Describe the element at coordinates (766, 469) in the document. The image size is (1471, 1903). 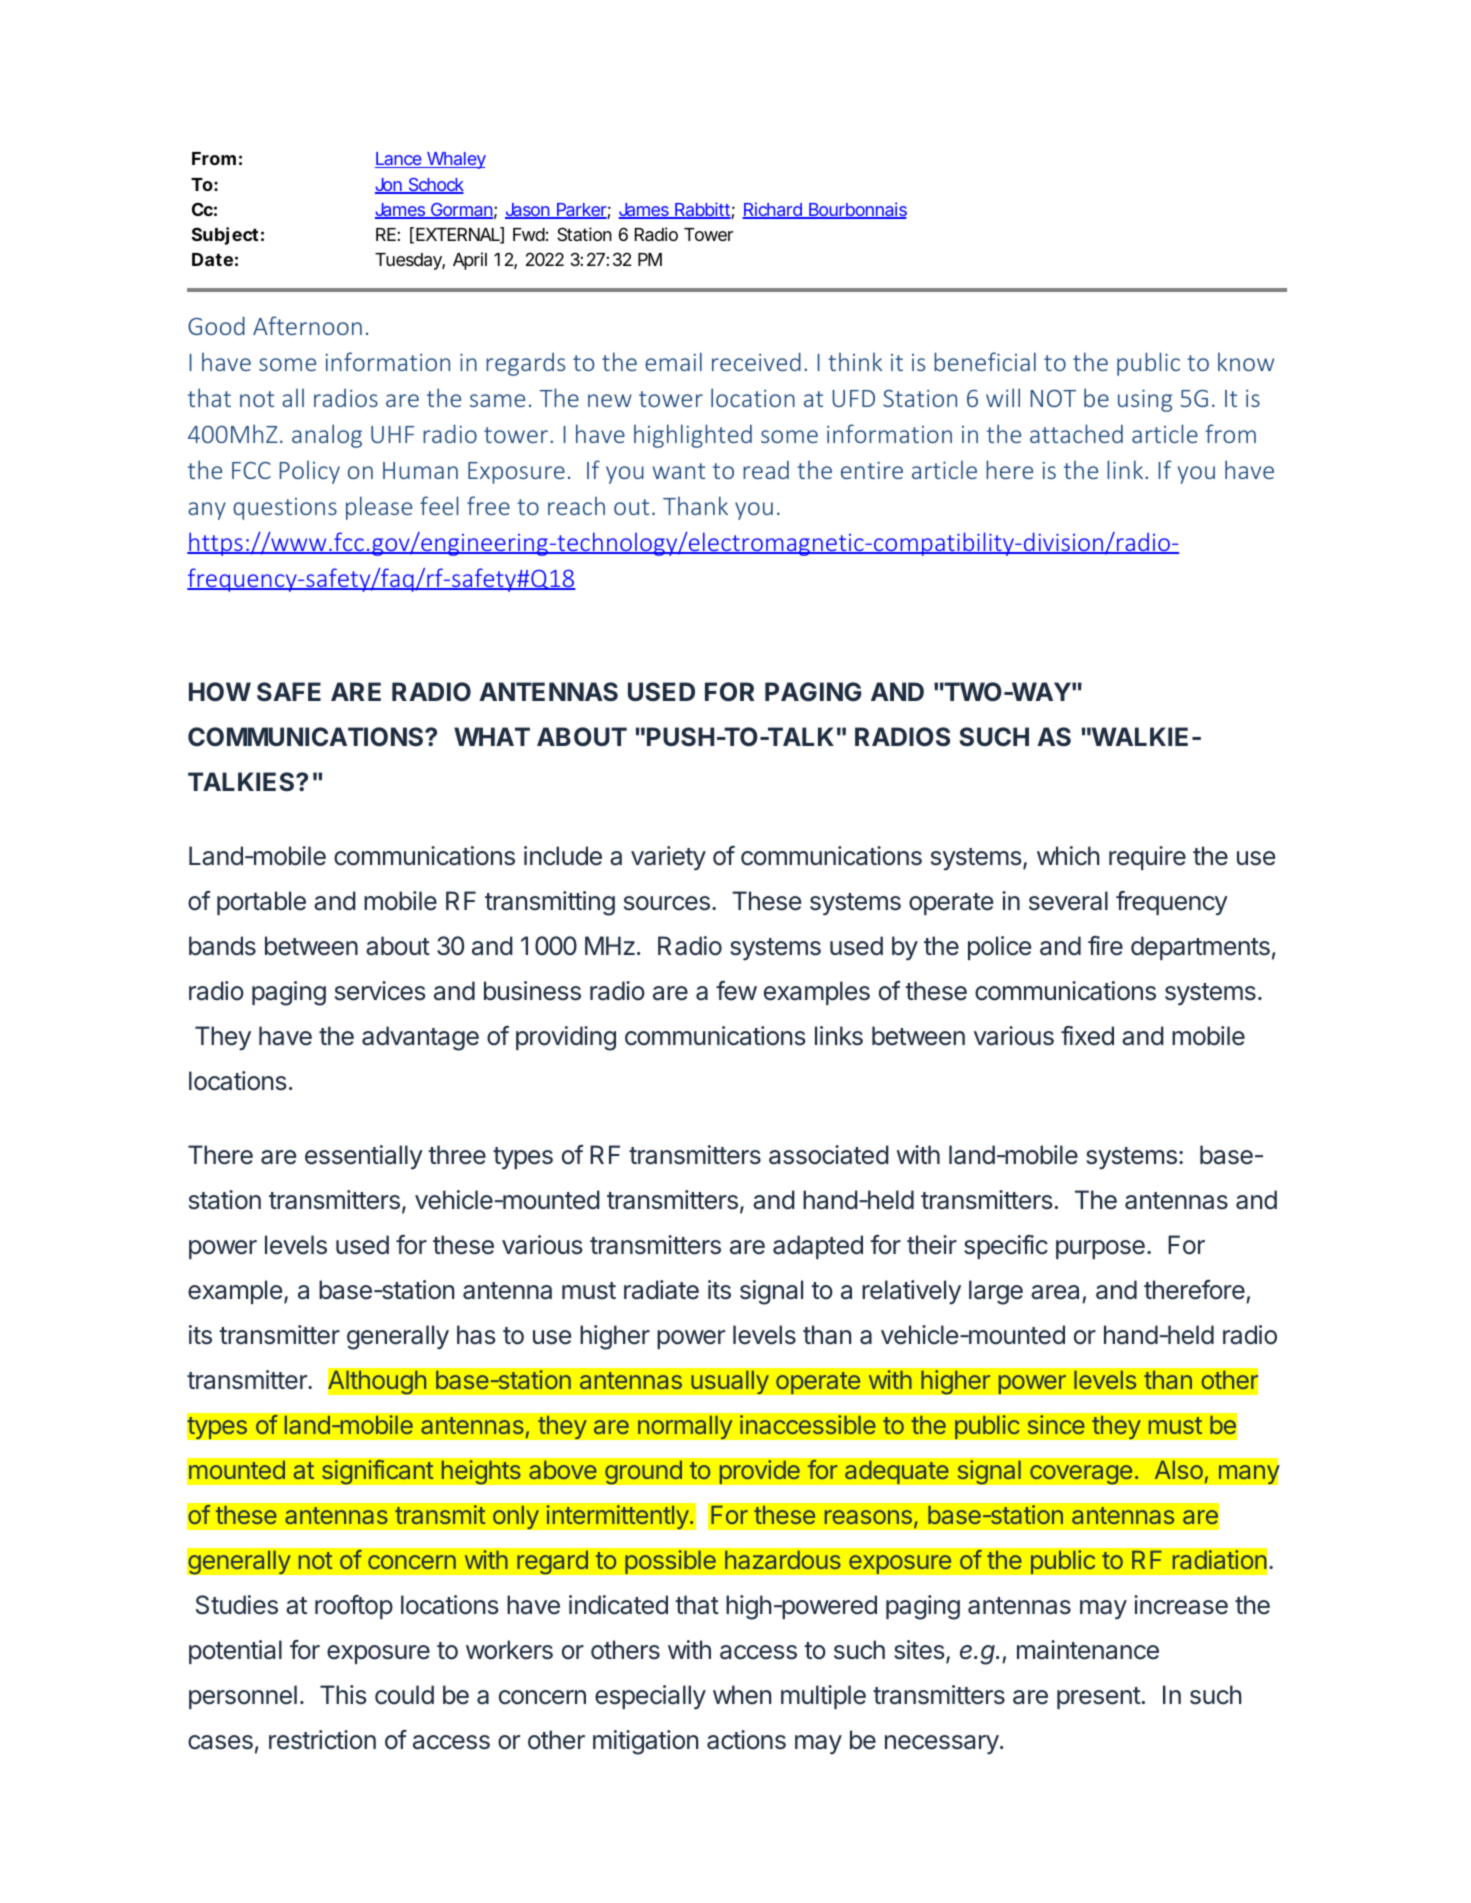
I see `read` at that location.
